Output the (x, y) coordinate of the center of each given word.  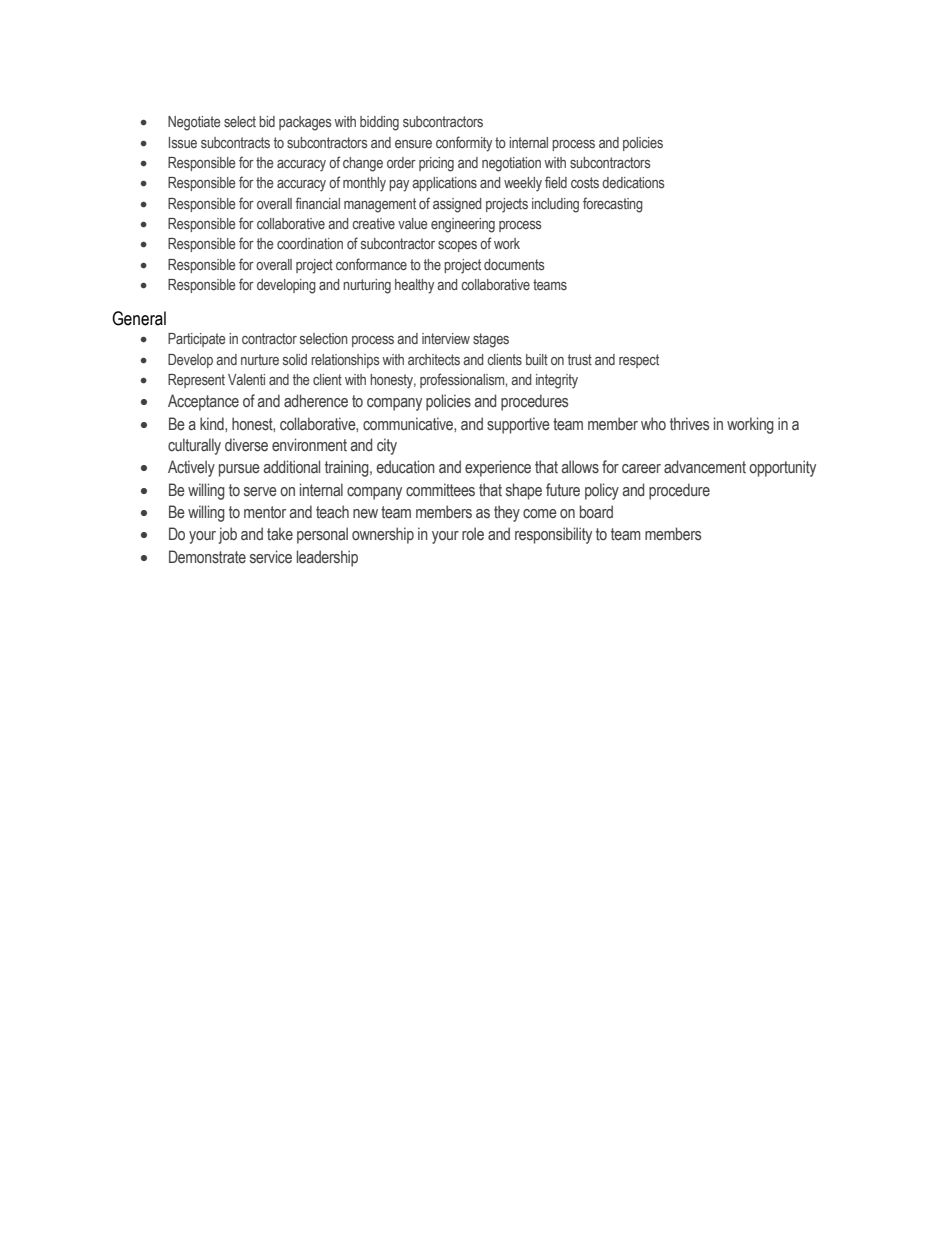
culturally (194, 446)
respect (639, 361)
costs (585, 182)
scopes (457, 246)
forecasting (613, 205)
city (387, 446)
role (473, 534)
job (227, 535)
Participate (196, 340)
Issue (183, 142)
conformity (464, 144)
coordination (310, 243)
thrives (689, 424)
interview (446, 338)
